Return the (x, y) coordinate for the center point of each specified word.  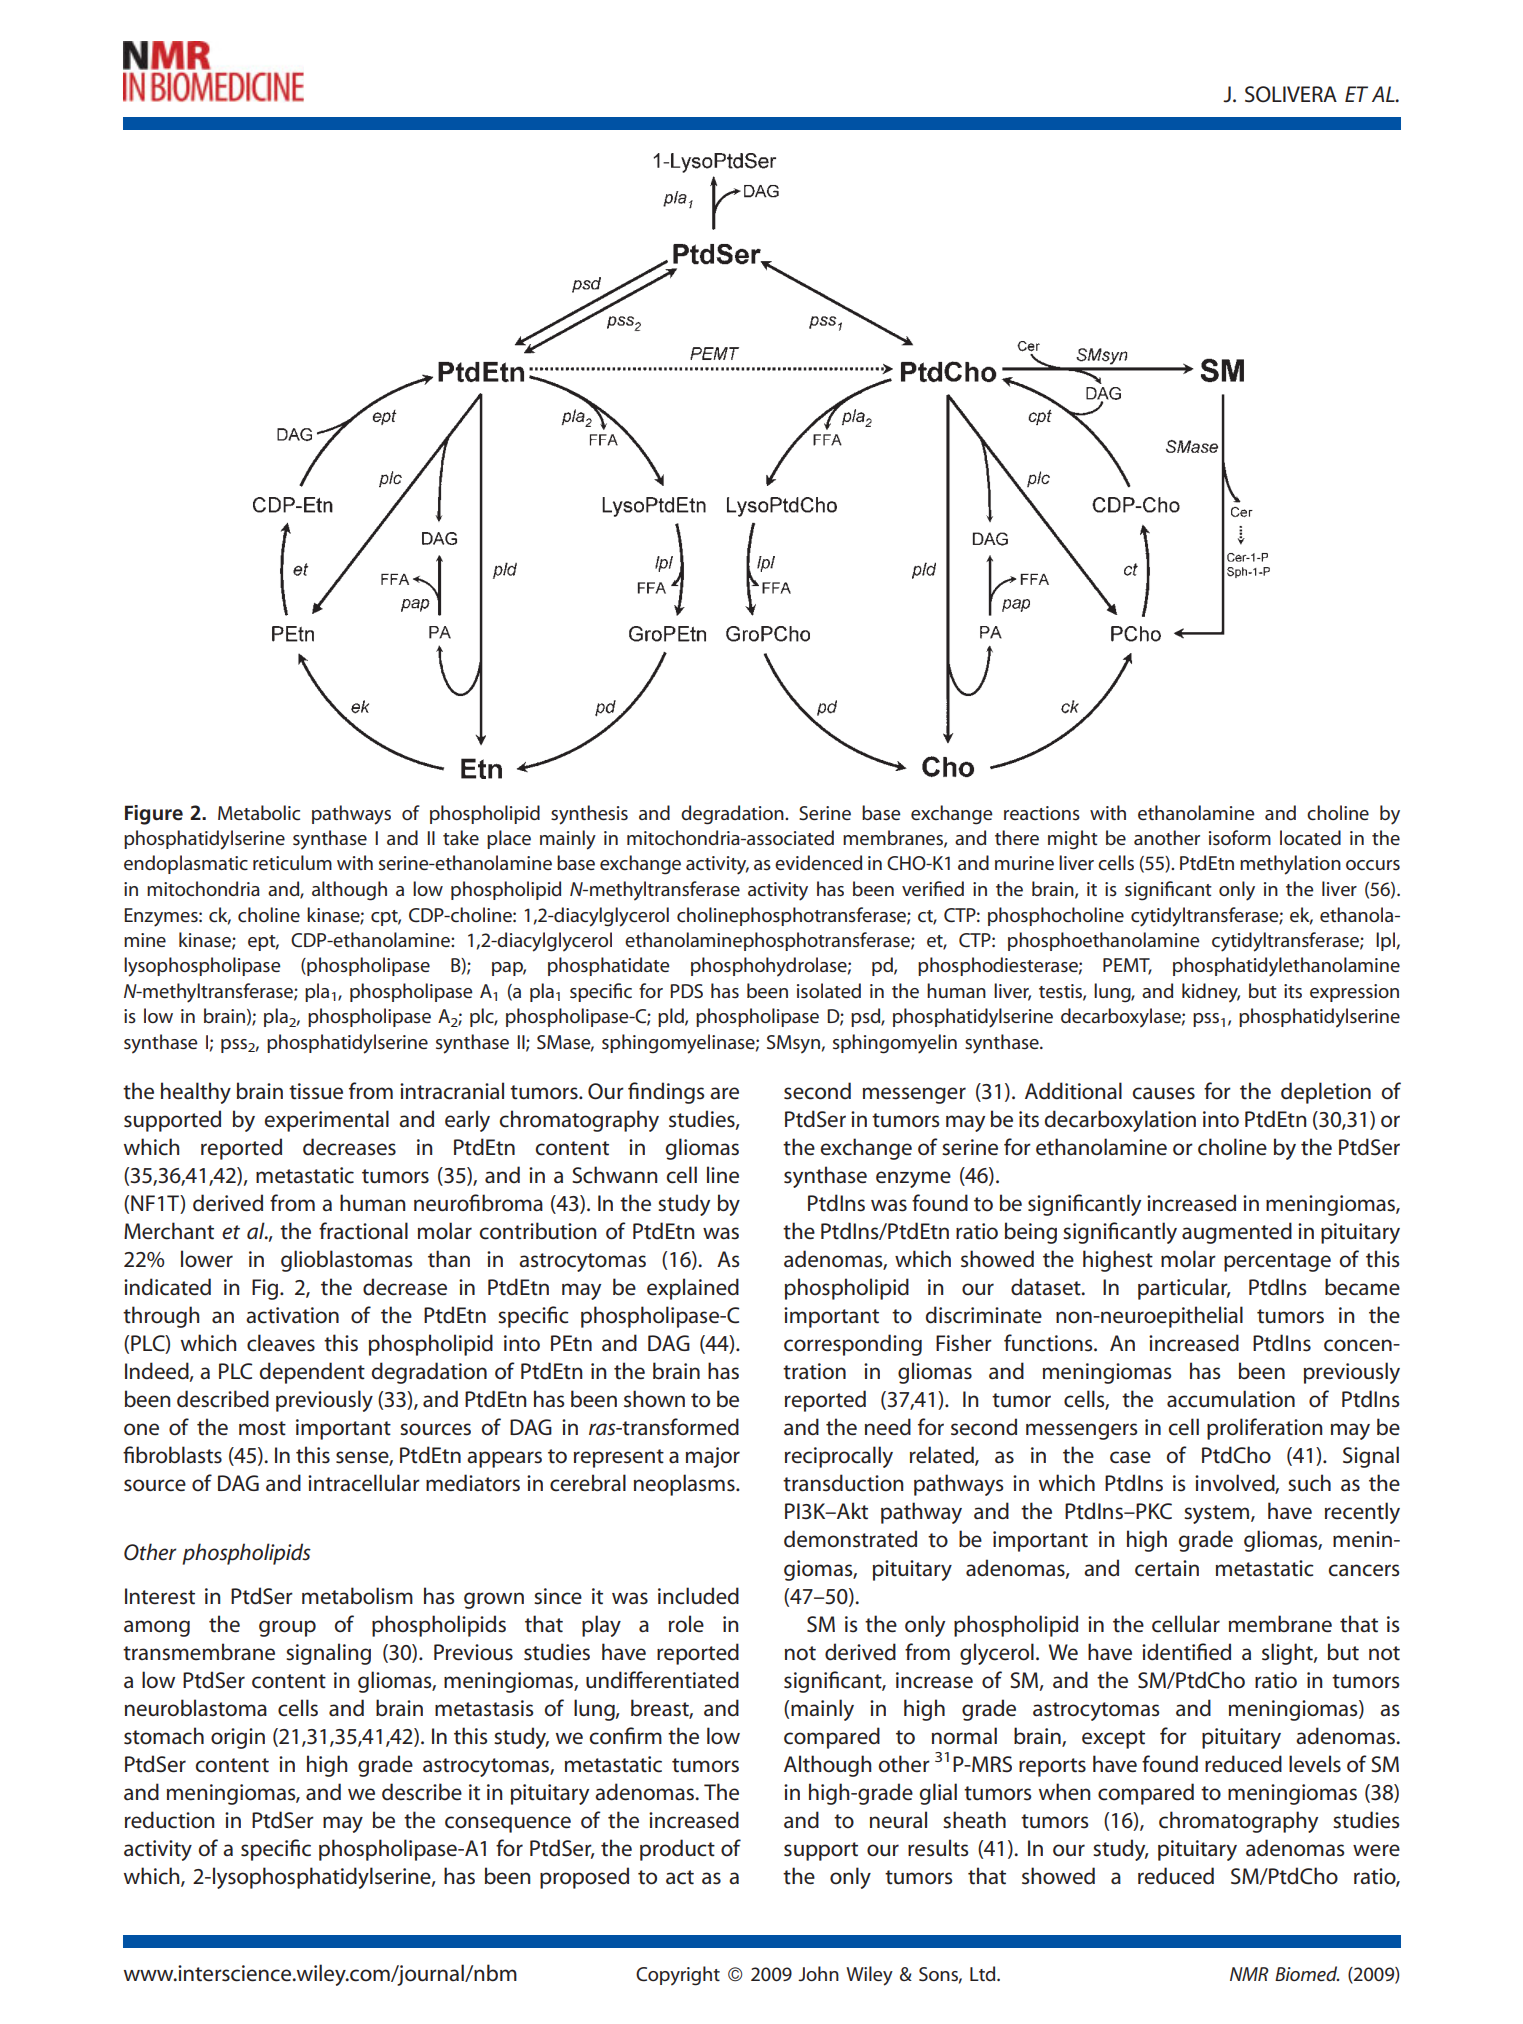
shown (654, 1399)
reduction (169, 1820)
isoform (1240, 837)
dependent (312, 1373)
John (818, 1974)
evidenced (818, 863)
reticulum (292, 863)
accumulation (1231, 1399)
